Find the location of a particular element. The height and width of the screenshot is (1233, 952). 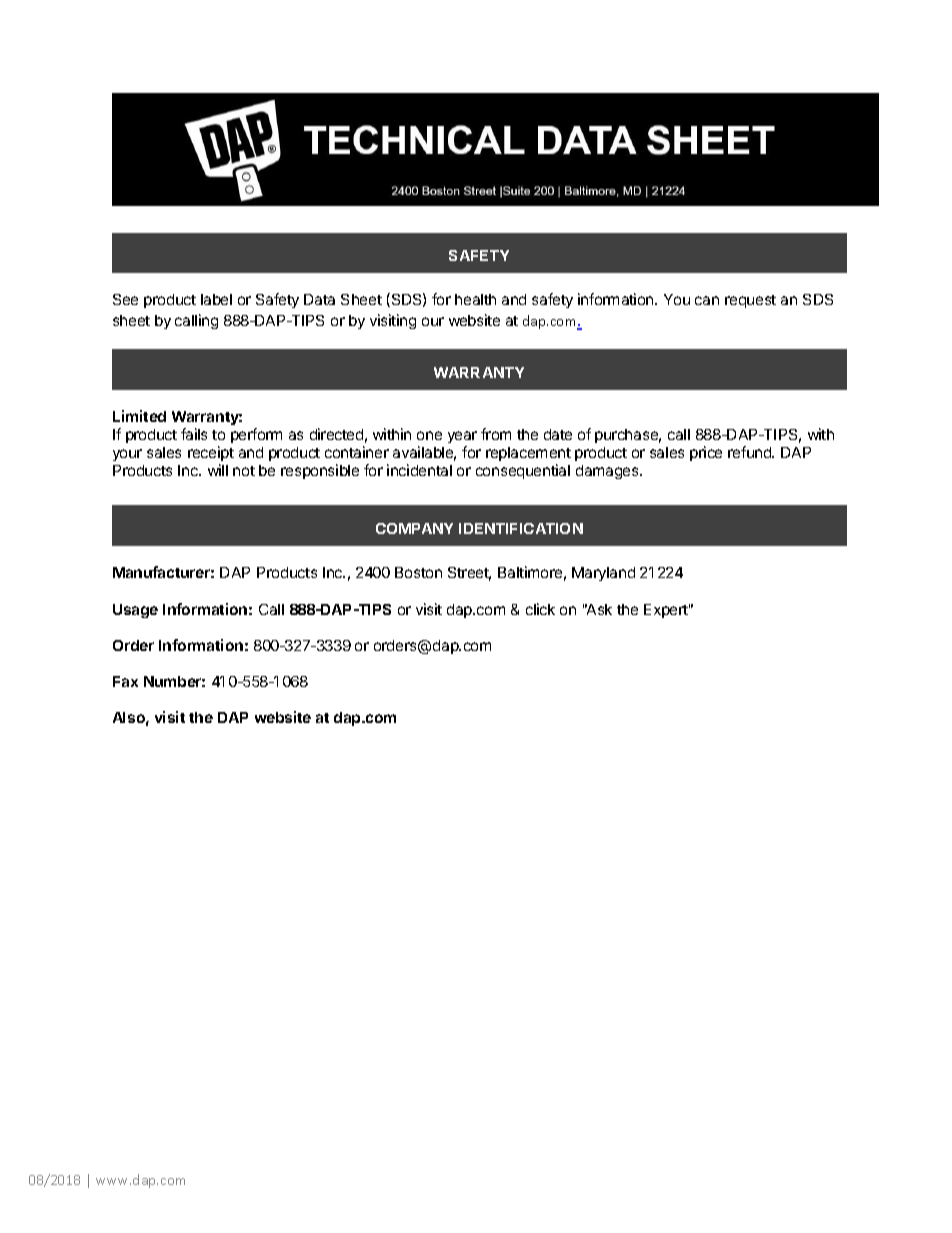

label is located at coordinates (216, 299).
